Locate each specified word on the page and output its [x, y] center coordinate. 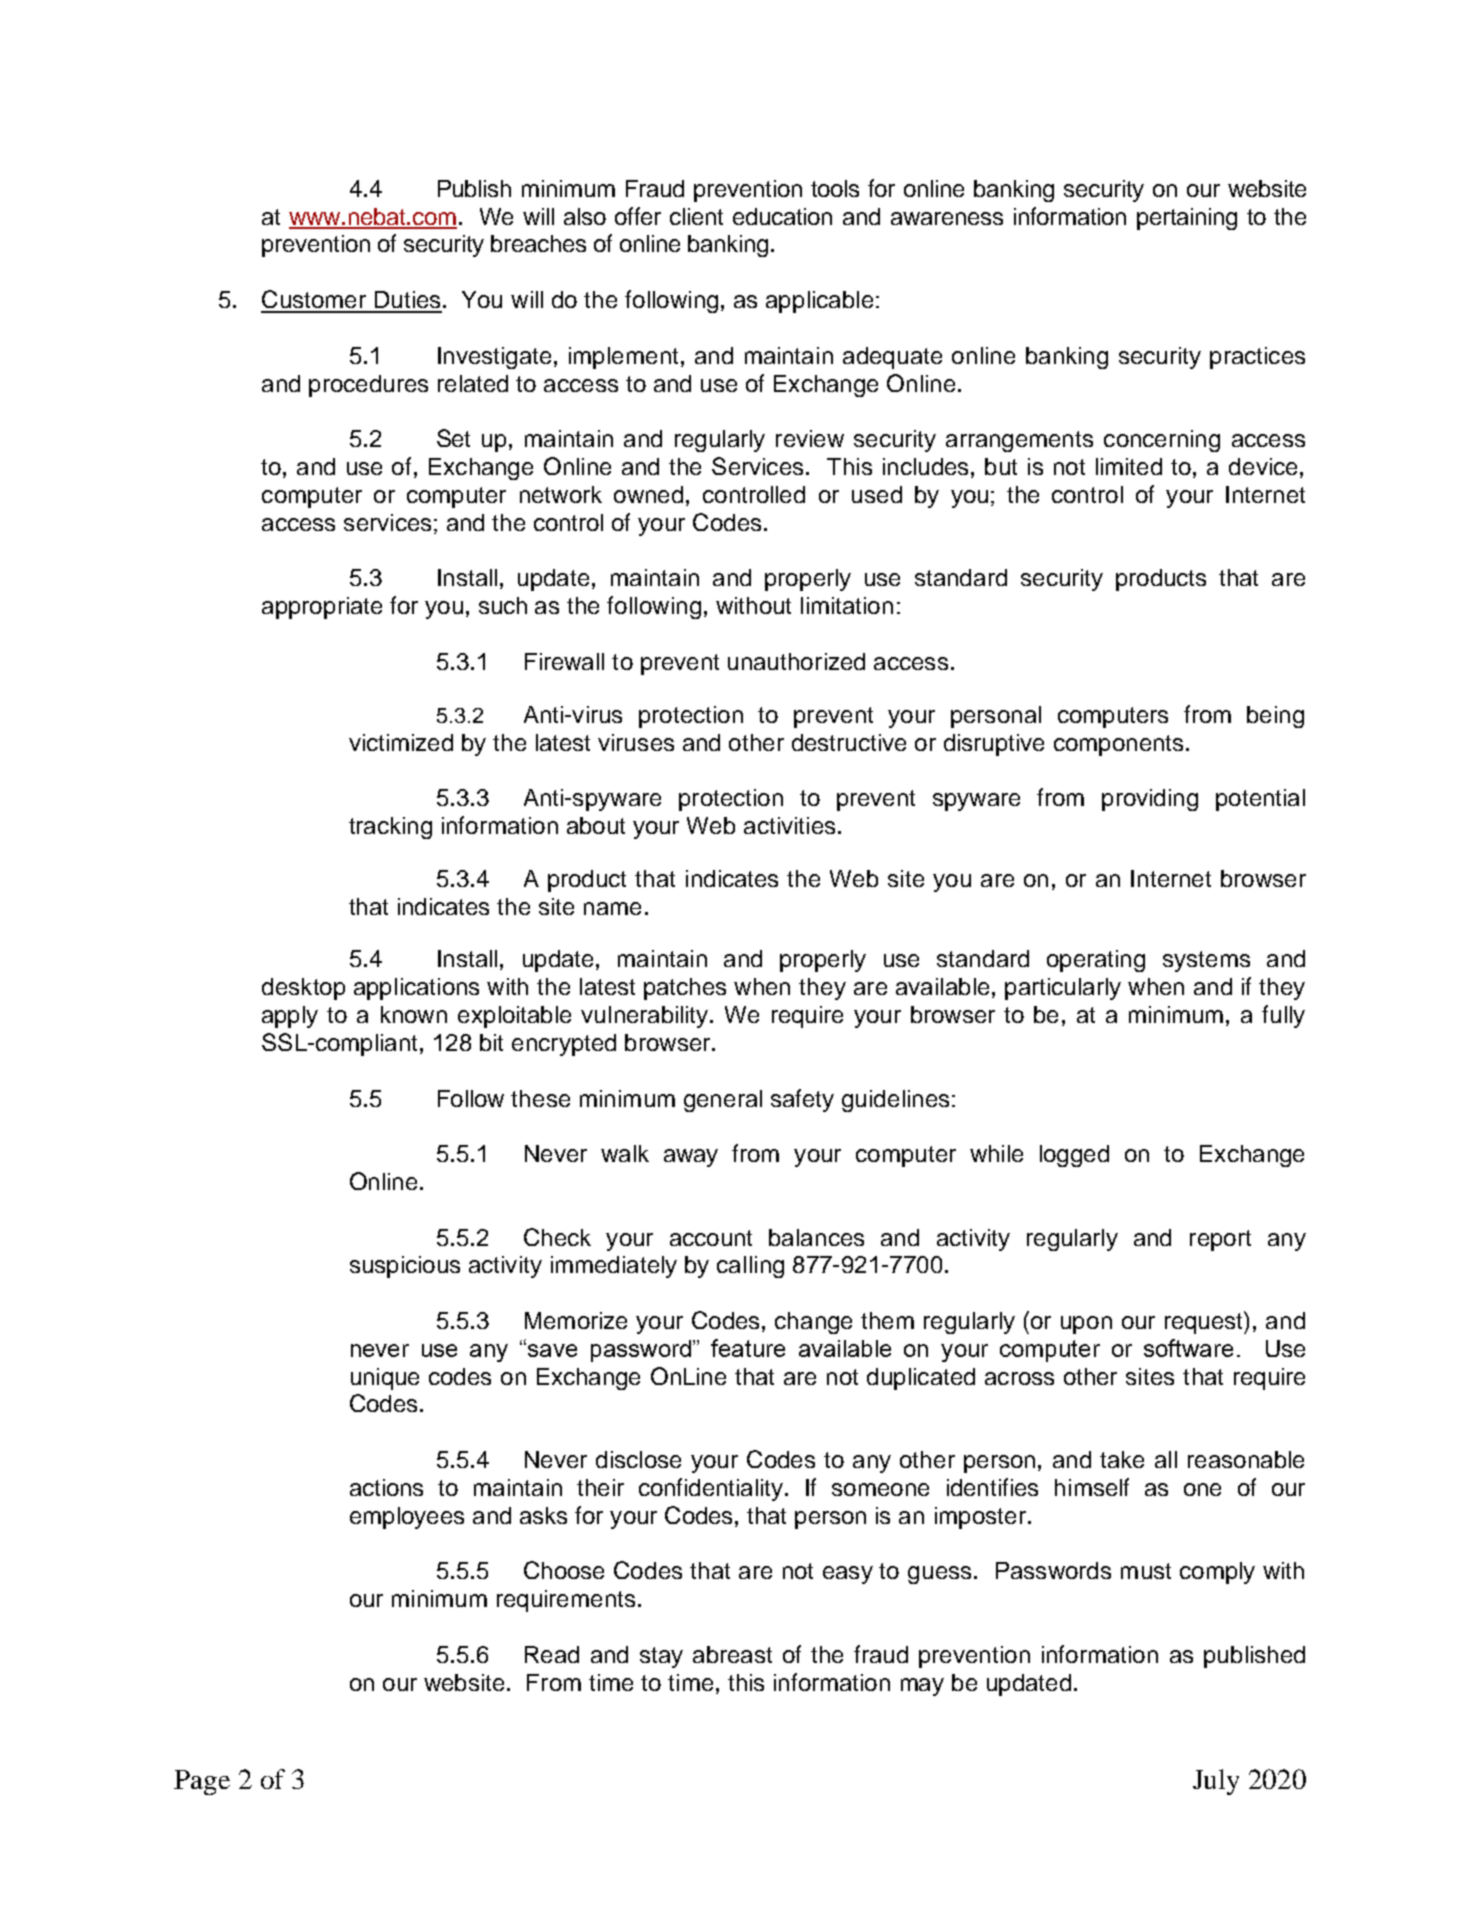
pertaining [1187, 219]
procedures [368, 386]
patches [685, 989]
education [782, 216]
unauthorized [796, 661]
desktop [303, 989]
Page [202, 1782]
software [1188, 1348]
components [1118, 745]
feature [748, 1348]
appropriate [322, 608]
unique [385, 1379]
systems [1206, 961]
